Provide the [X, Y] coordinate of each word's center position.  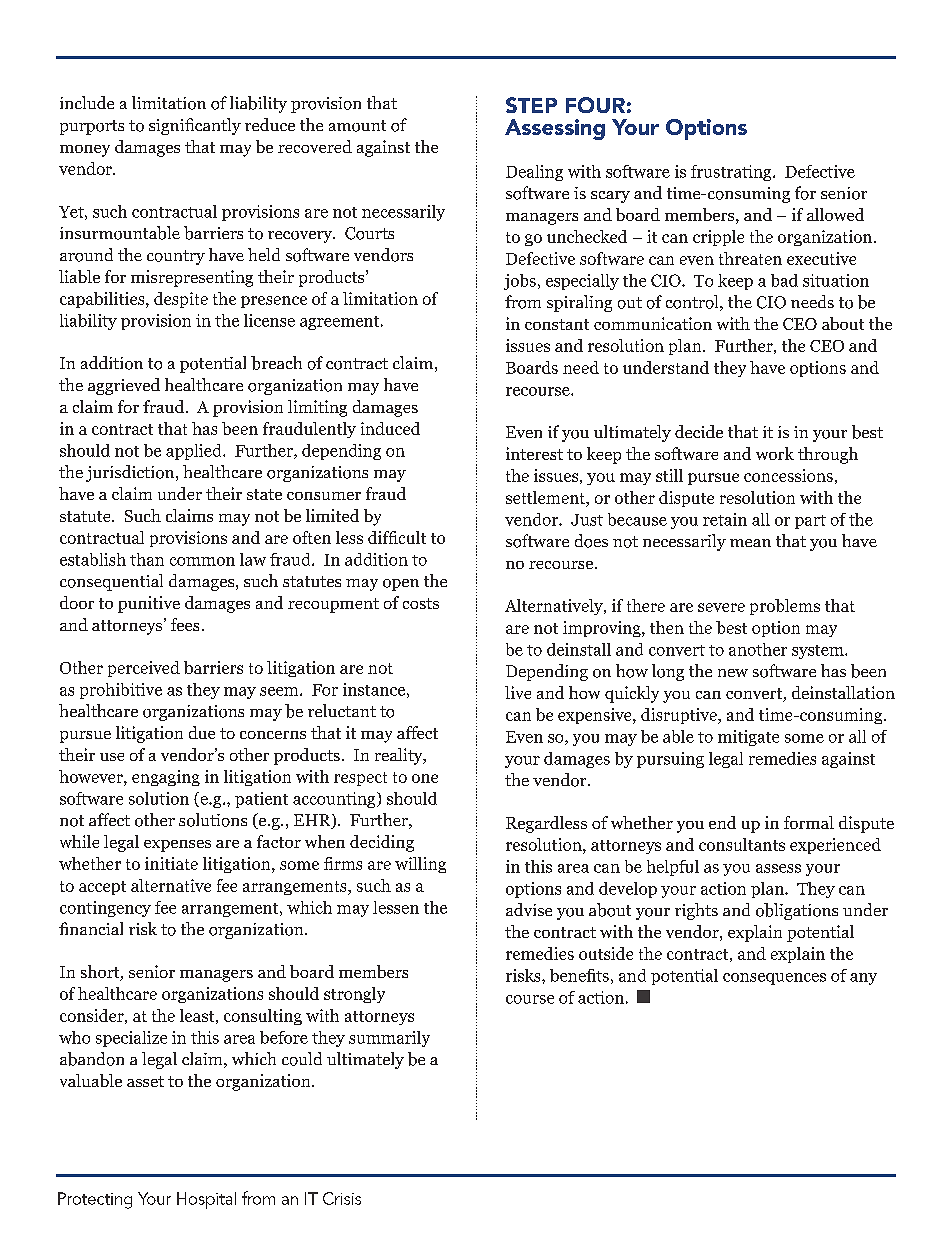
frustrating [732, 173]
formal [809, 822]
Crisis [342, 1198]
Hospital [206, 1200]
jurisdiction [131, 473]
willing [420, 865]
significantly [195, 126]
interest [534, 453]
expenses [177, 846]
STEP [531, 105]
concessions [788, 475]
